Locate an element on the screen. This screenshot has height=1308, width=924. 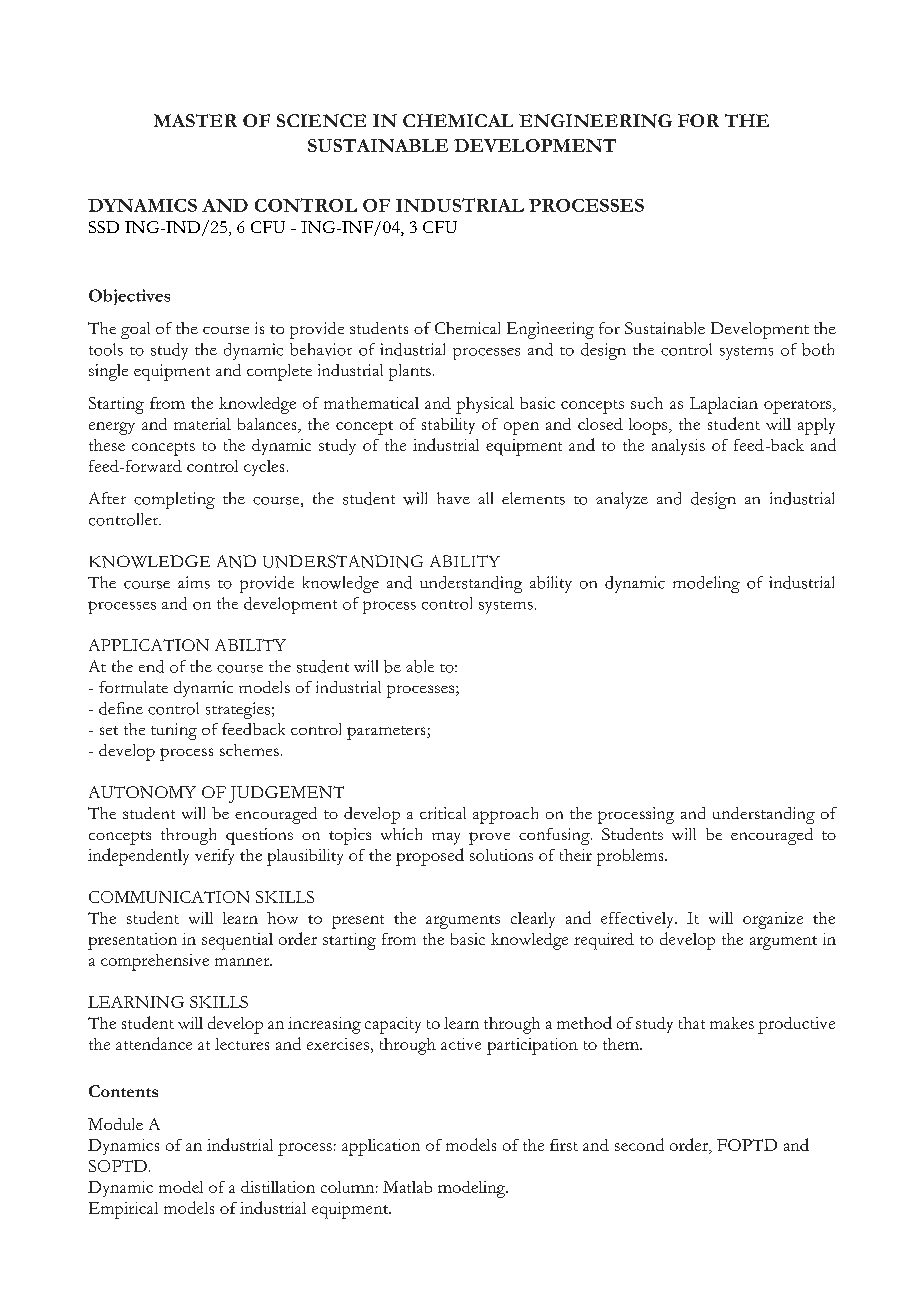
problems is located at coordinates (631, 857).
